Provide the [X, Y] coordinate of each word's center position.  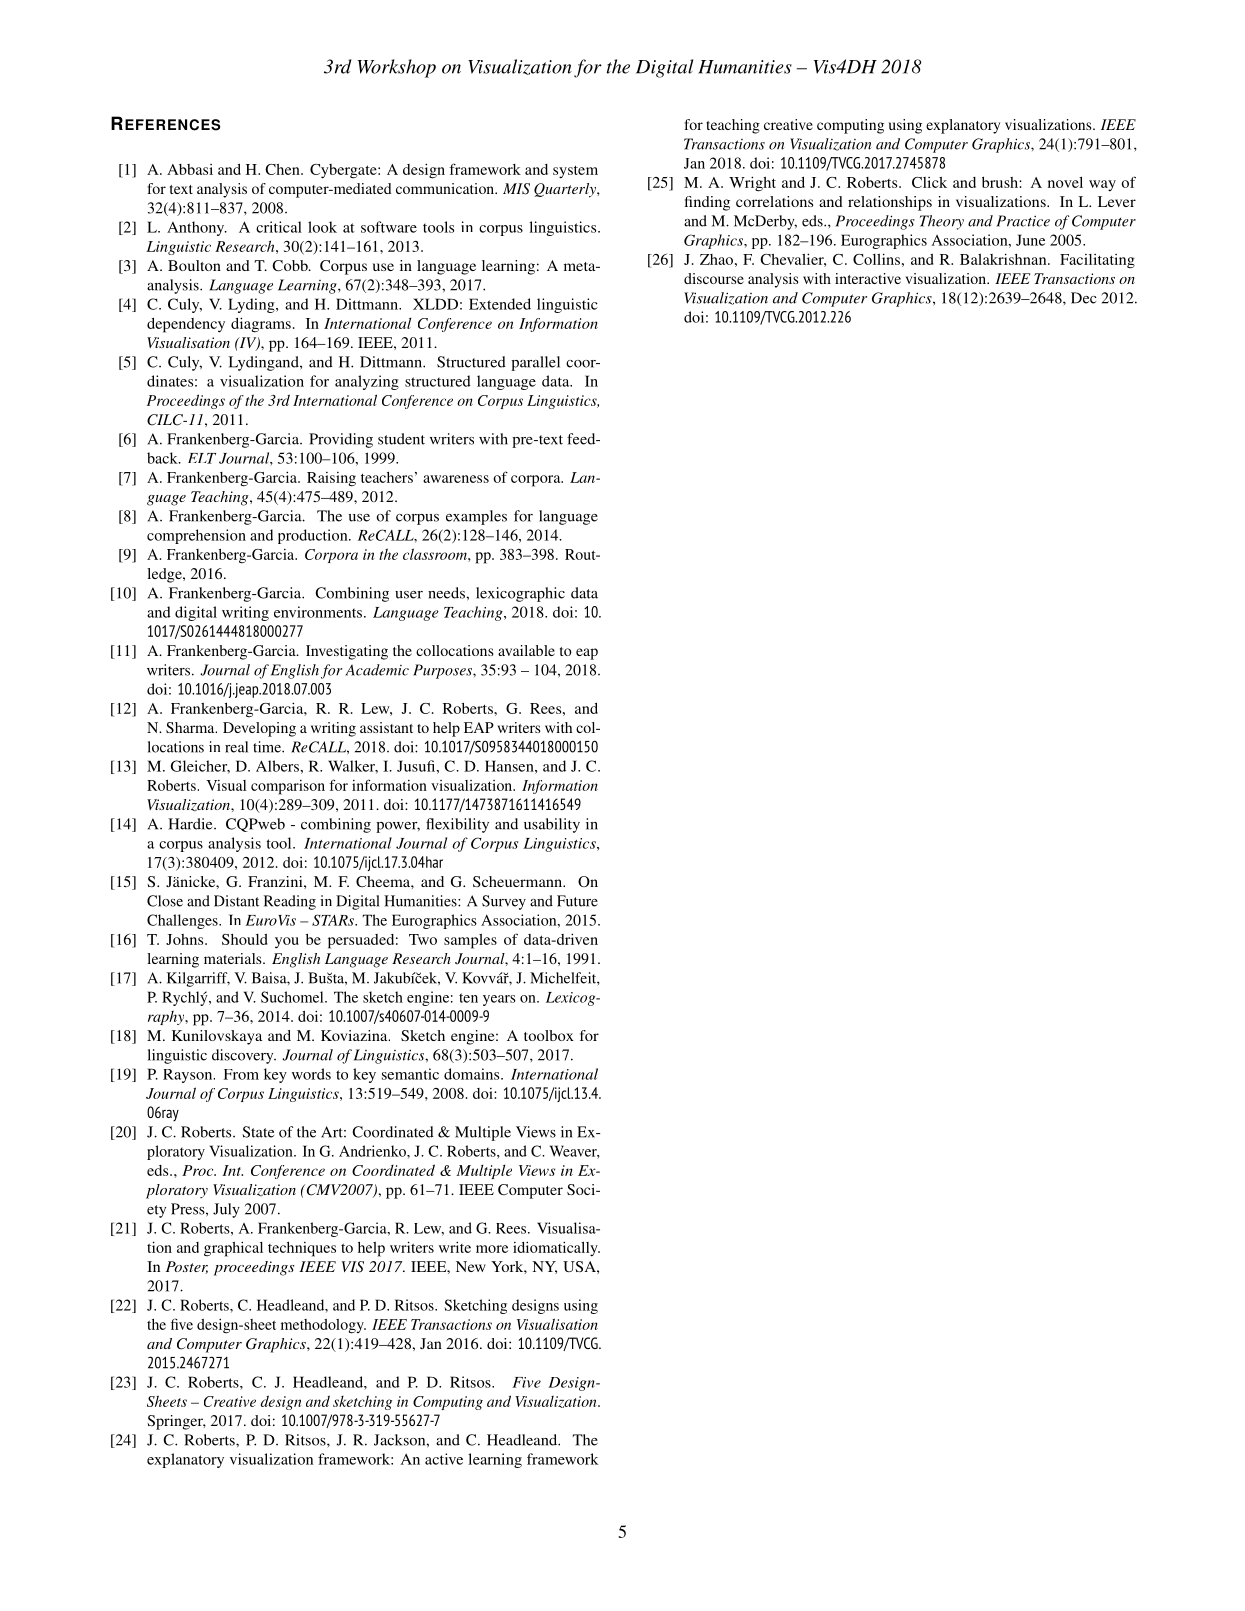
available [526, 650]
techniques [302, 1249]
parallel [535, 363]
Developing [259, 729]
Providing [341, 440]
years [499, 1000]
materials [234, 958]
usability [552, 825]
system [575, 172]
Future [577, 901]
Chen [283, 169]
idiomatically [556, 1249]
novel [1065, 182]
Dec [1083, 298]
